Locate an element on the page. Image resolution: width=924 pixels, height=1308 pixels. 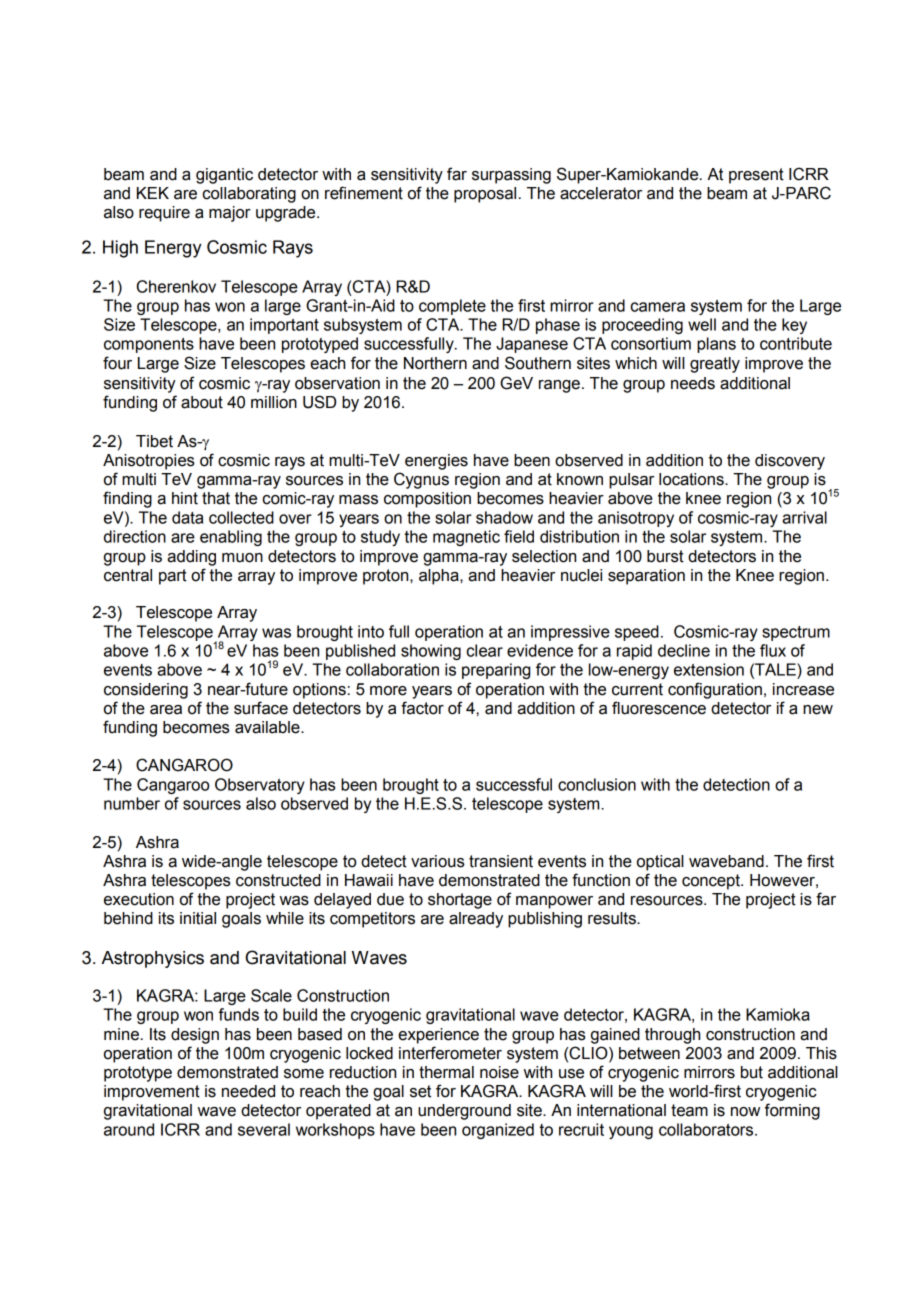
adding is located at coordinates (191, 558).
